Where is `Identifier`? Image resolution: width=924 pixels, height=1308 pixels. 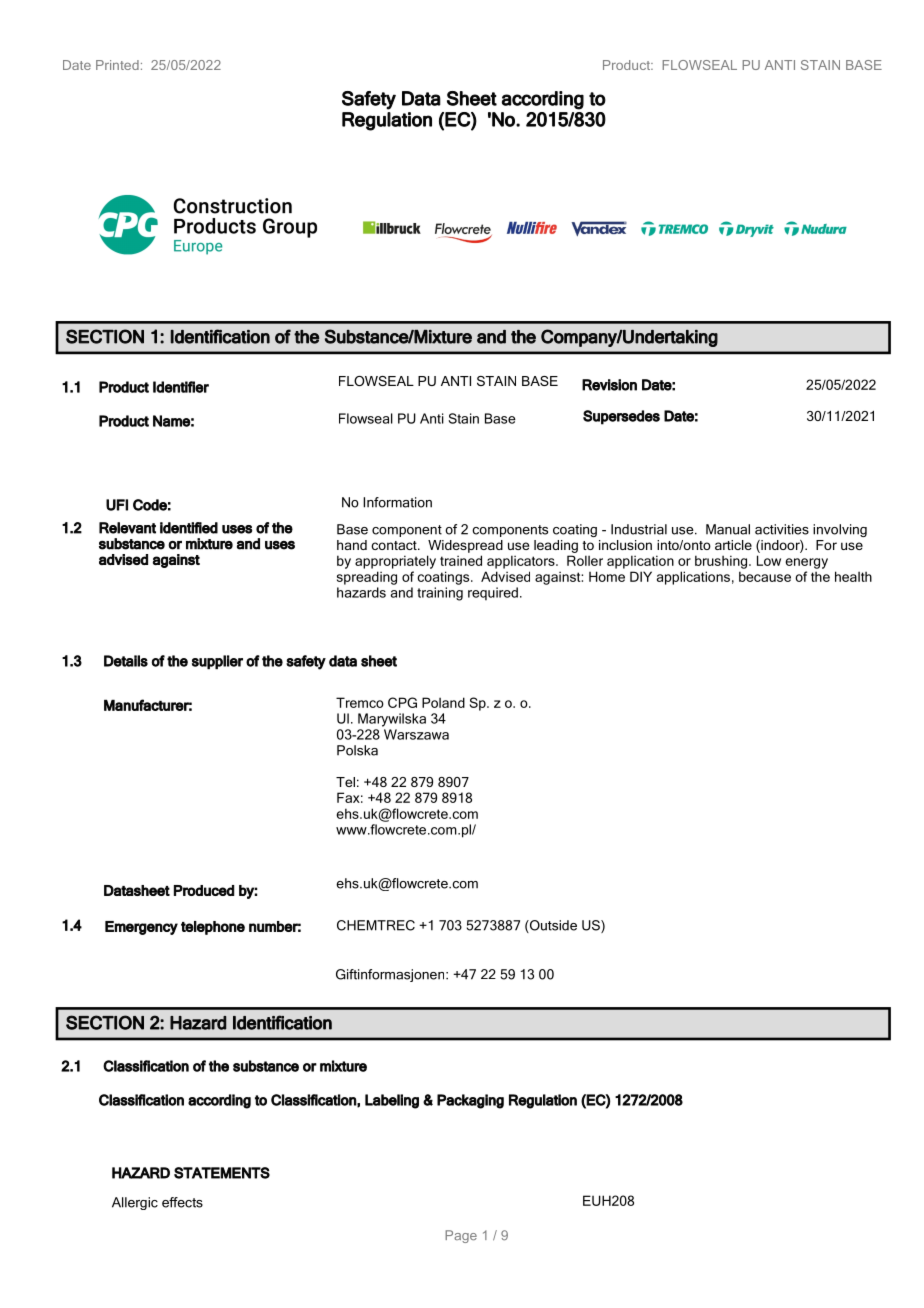
Identifier is located at coordinates (181, 387).
